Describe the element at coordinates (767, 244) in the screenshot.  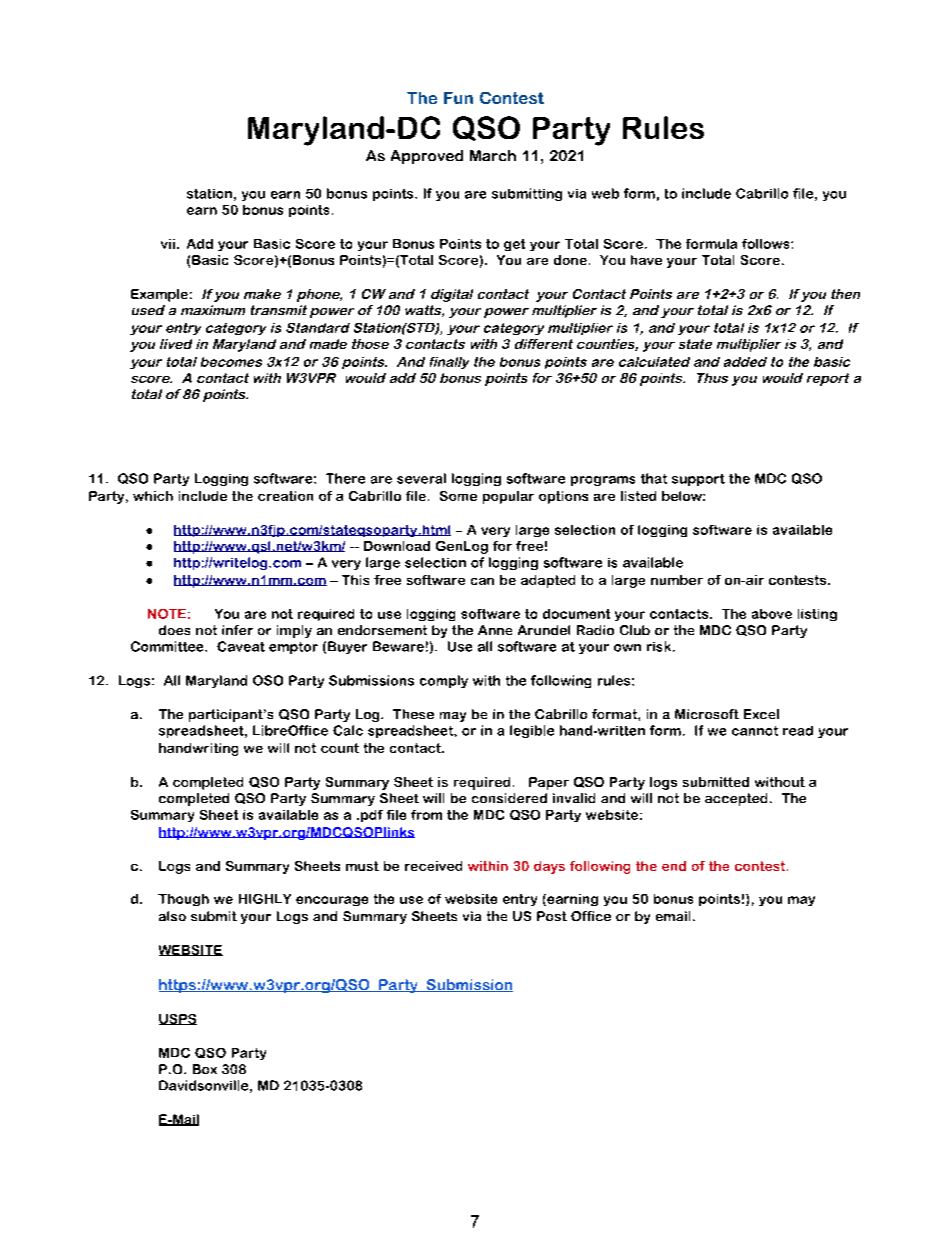
I see `follows` at that location.
